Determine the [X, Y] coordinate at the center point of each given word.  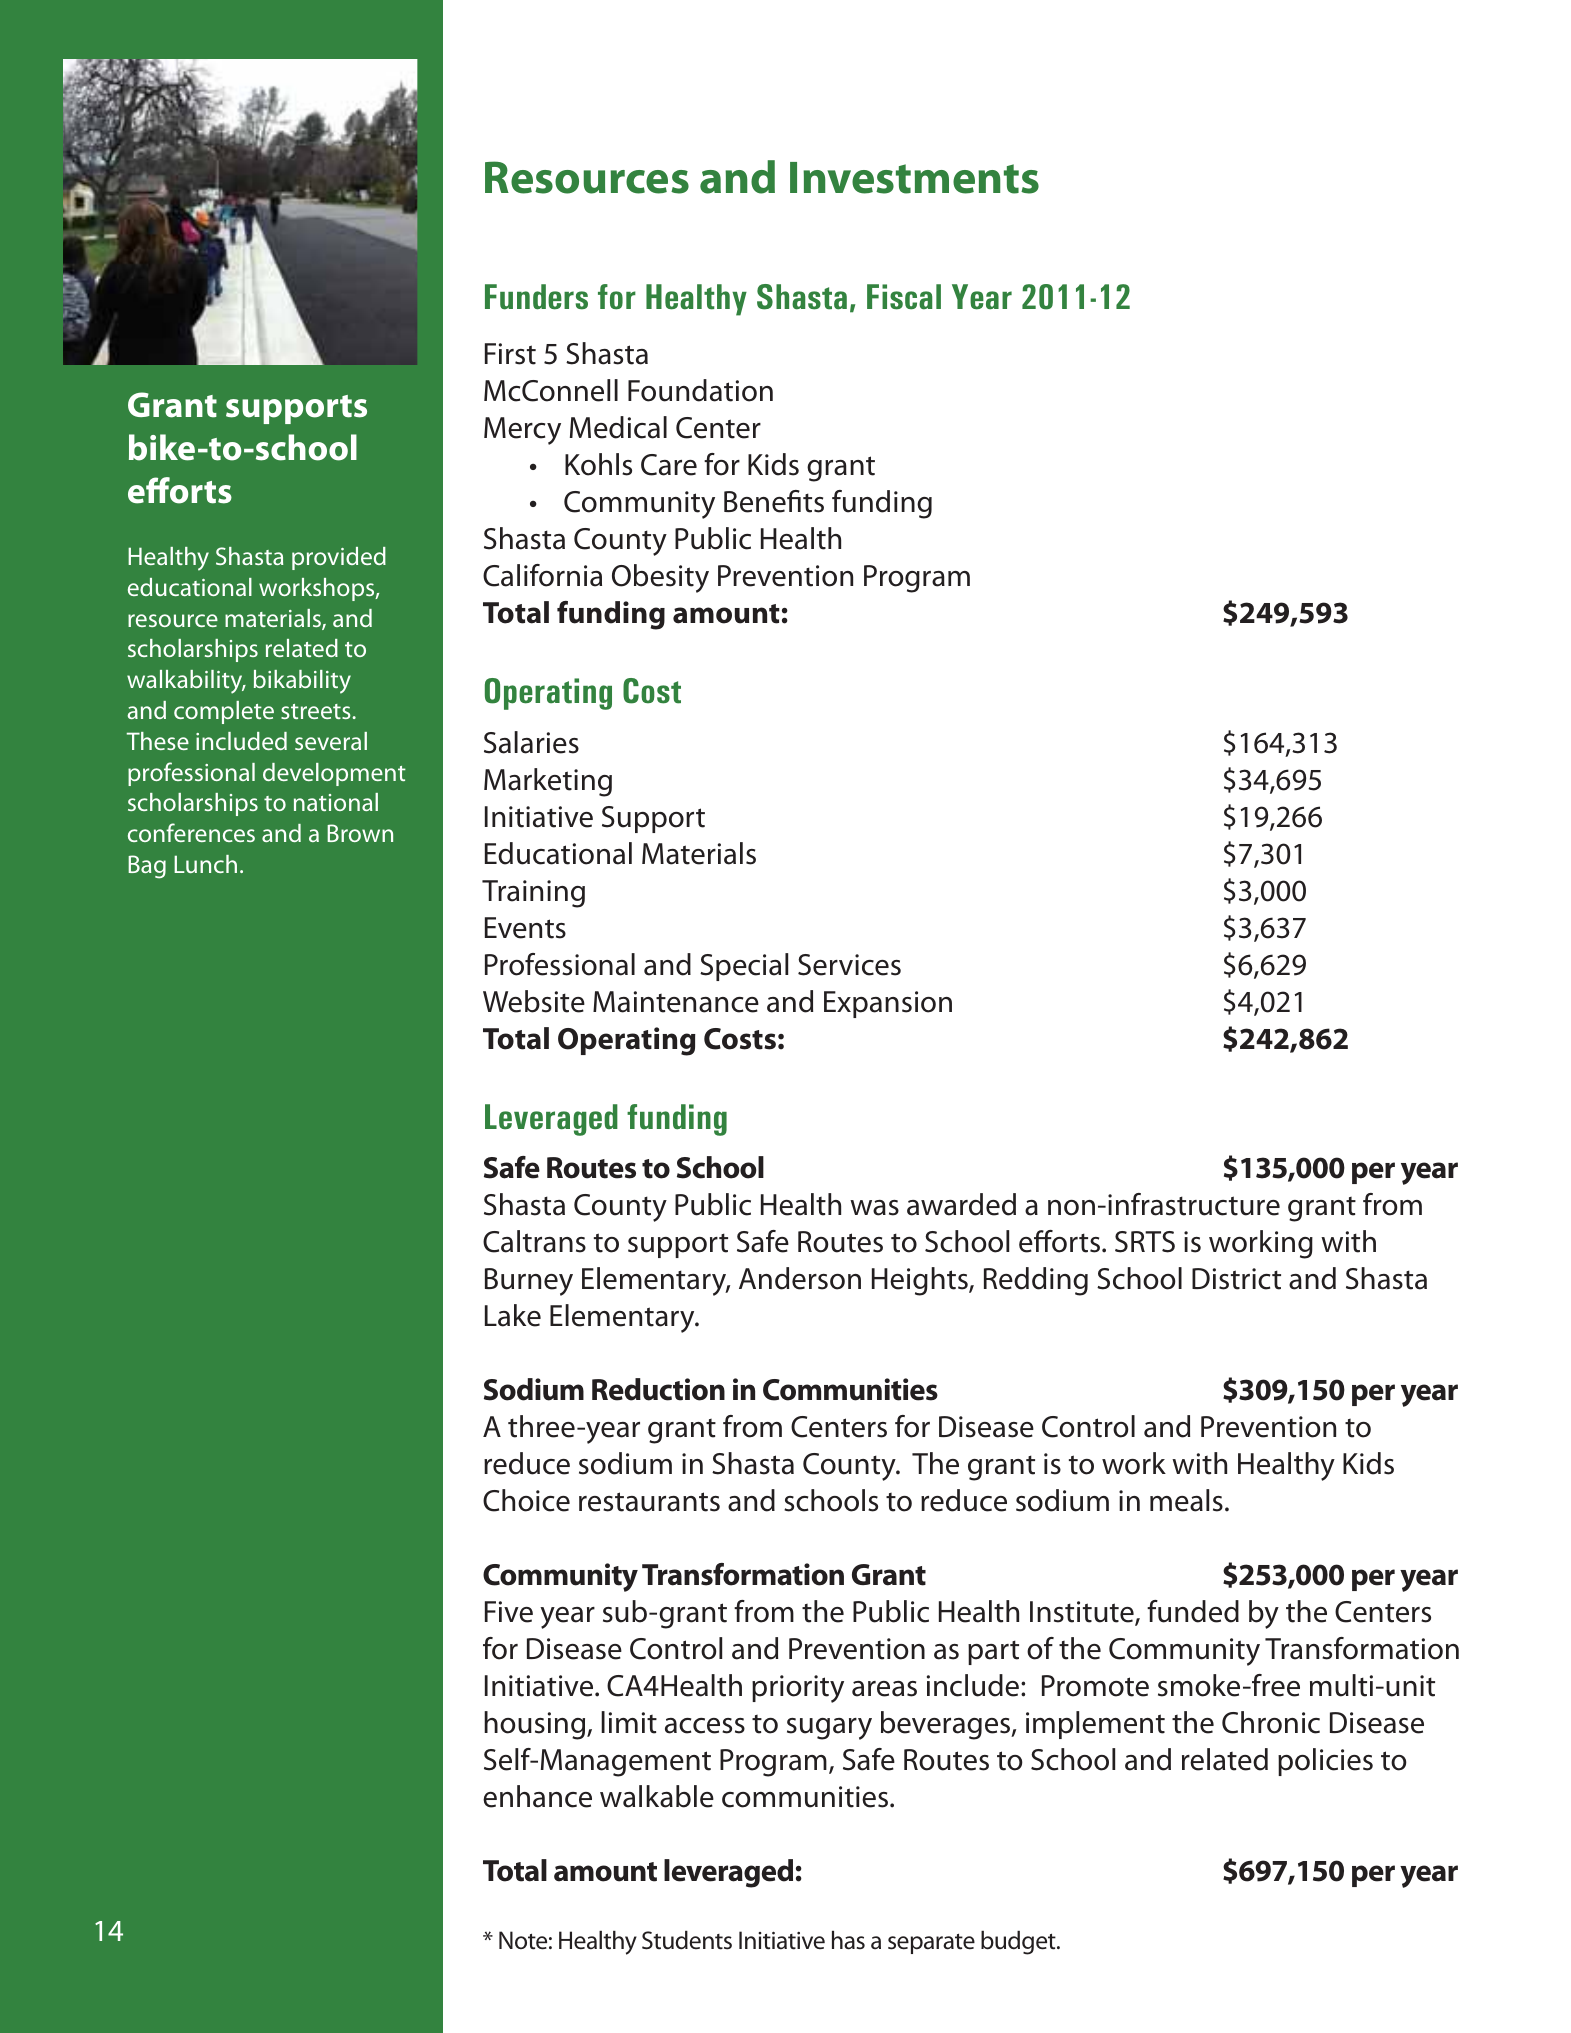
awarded [961, 1204]
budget [1019, 1943]
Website [534, 1001]
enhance [537, 1796]
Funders [536, 297]
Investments [914, 178]
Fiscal [904, 297]
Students [687, 1940]
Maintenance [676, 1002]
